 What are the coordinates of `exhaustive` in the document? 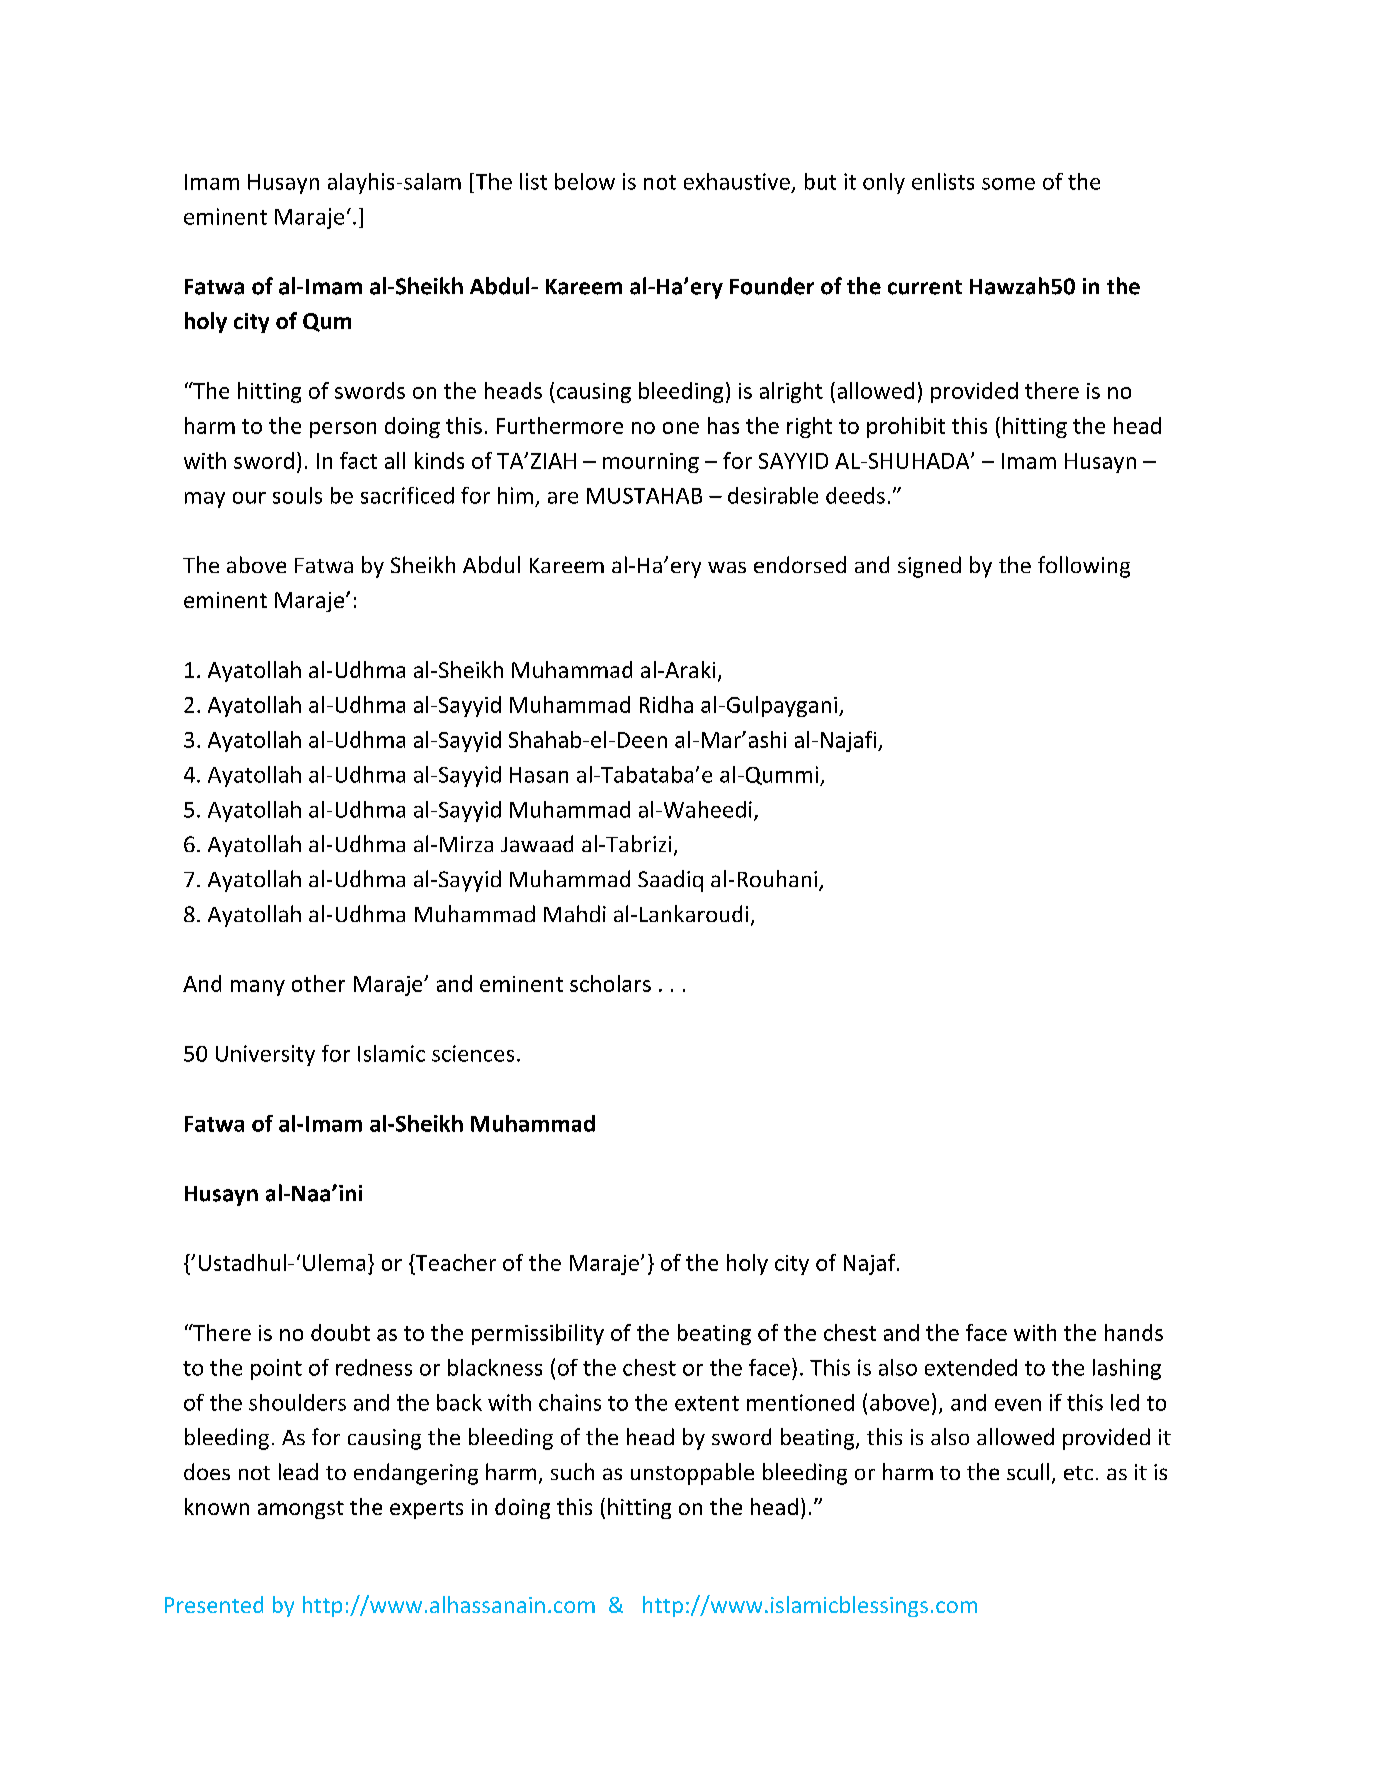 It's located at (737, 181).
